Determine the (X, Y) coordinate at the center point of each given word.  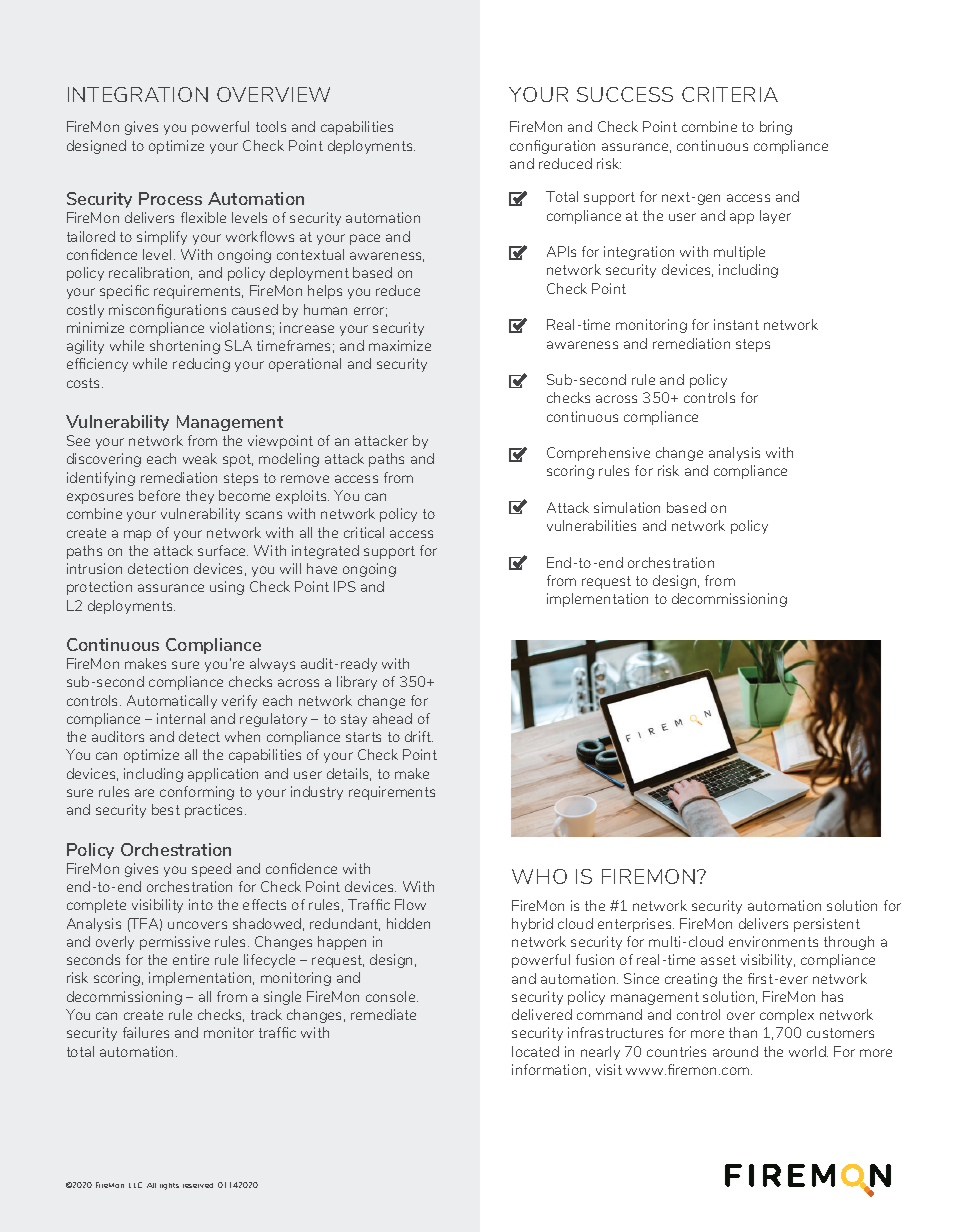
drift (419, 736)
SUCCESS (625, 94)
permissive (175, 943)
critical (364, 532)
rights (169, 1186)
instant (736, 324)
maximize (400, 345)
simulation (627, 507)
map (137, 535)
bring (776, 128)
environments (773, 941)
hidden (408, 923)
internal (181, 718)
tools (271, 126)
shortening (185, 347)
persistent (827, 925)
